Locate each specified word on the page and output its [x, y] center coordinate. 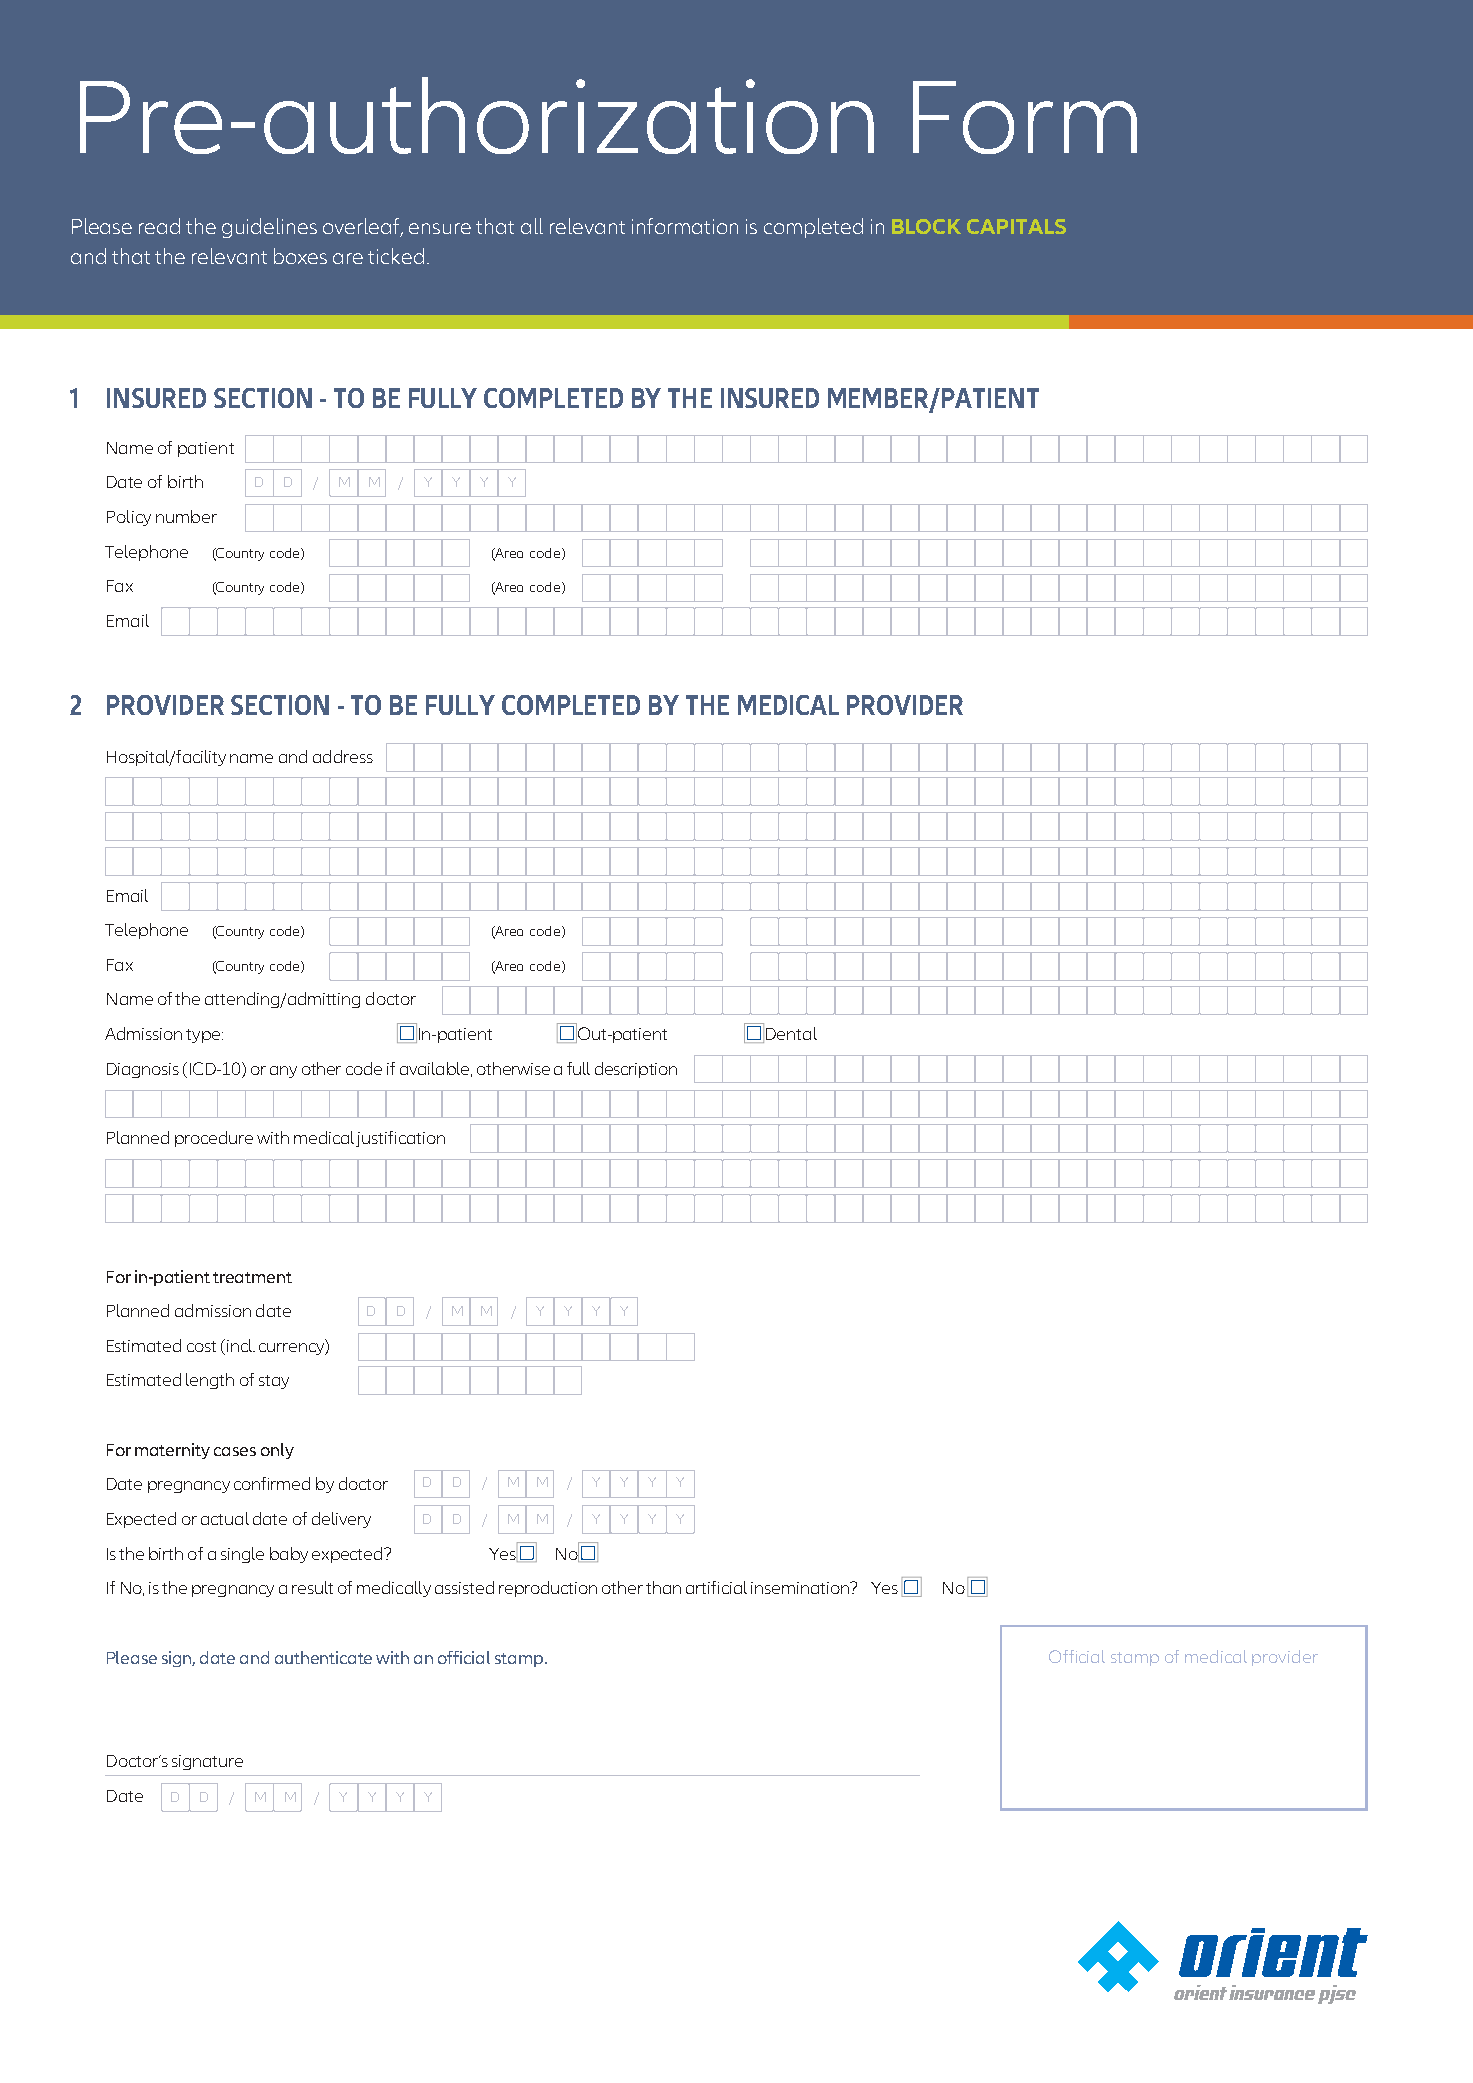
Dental [791, 1033]
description [636, 1070]
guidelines [269, 228]
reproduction [548, 1589]
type [203, 1036]
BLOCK [926, 226]
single [242, 1555]
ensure [440, 228]
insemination [801, 1588]
